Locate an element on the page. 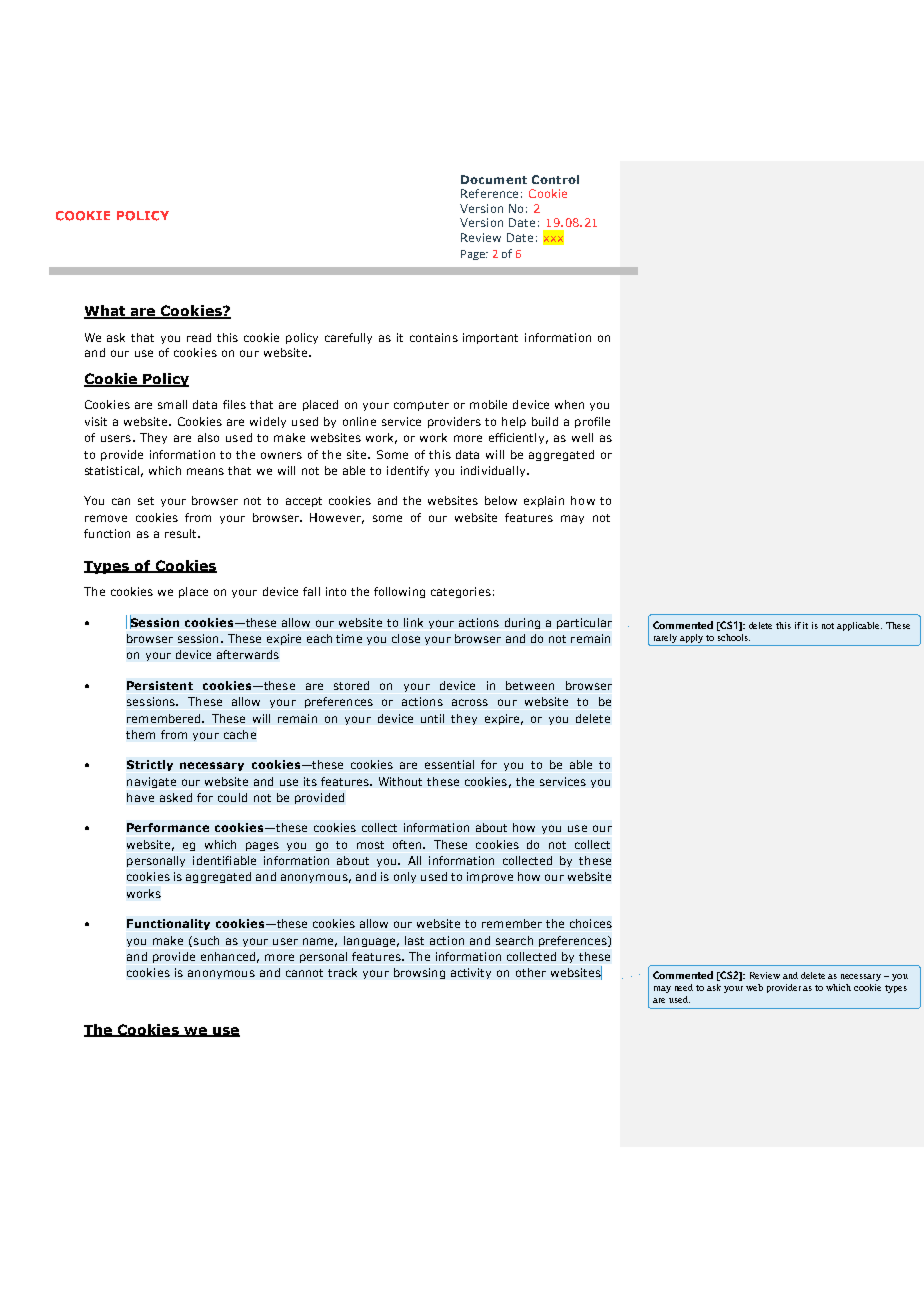  What is located at coordinates (106, 312).
